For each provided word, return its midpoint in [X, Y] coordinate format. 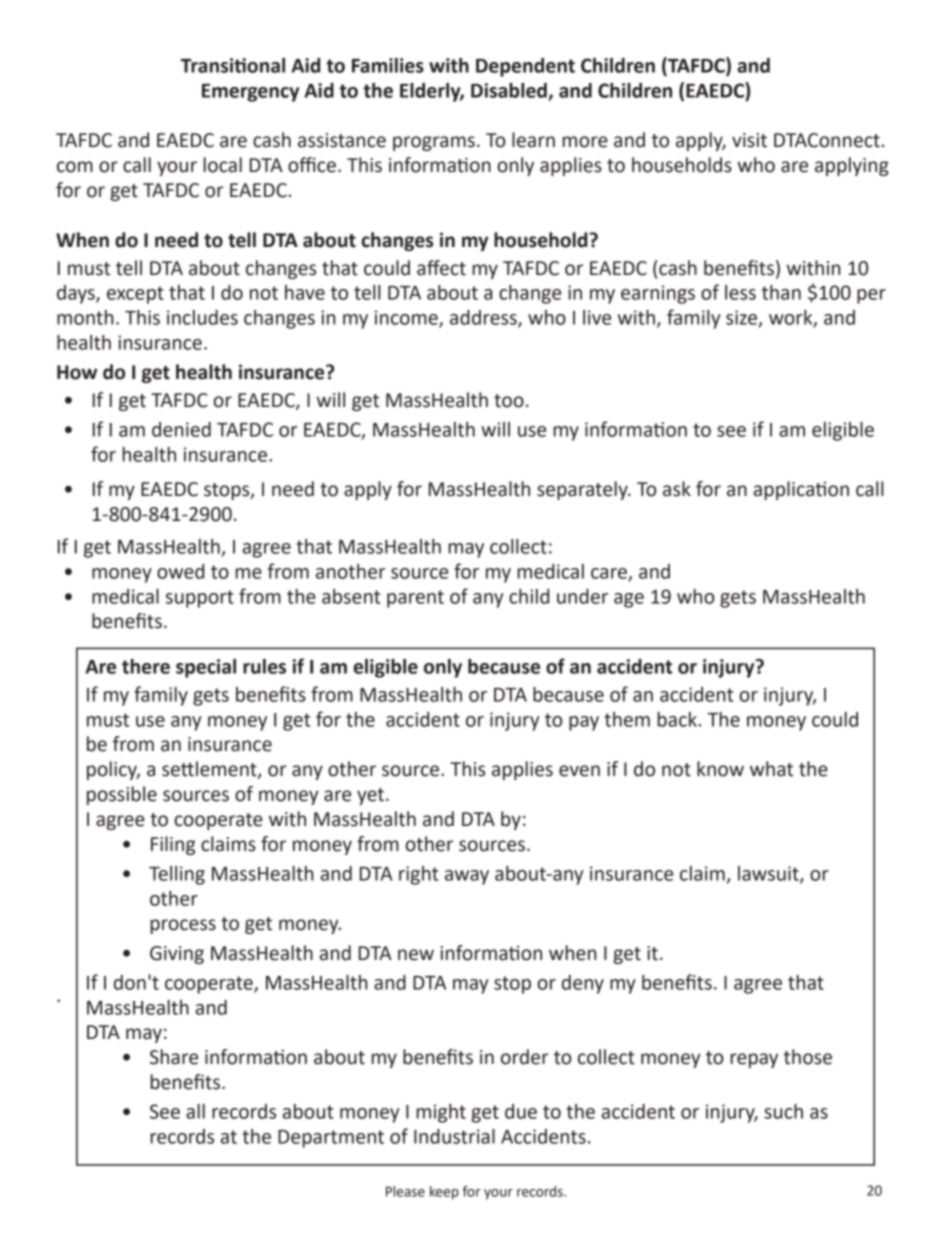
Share [174, 1057]
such [783, 1111]
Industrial [454, 1136]
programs [434, 143]
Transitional [233, 65]
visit [749, 140]
